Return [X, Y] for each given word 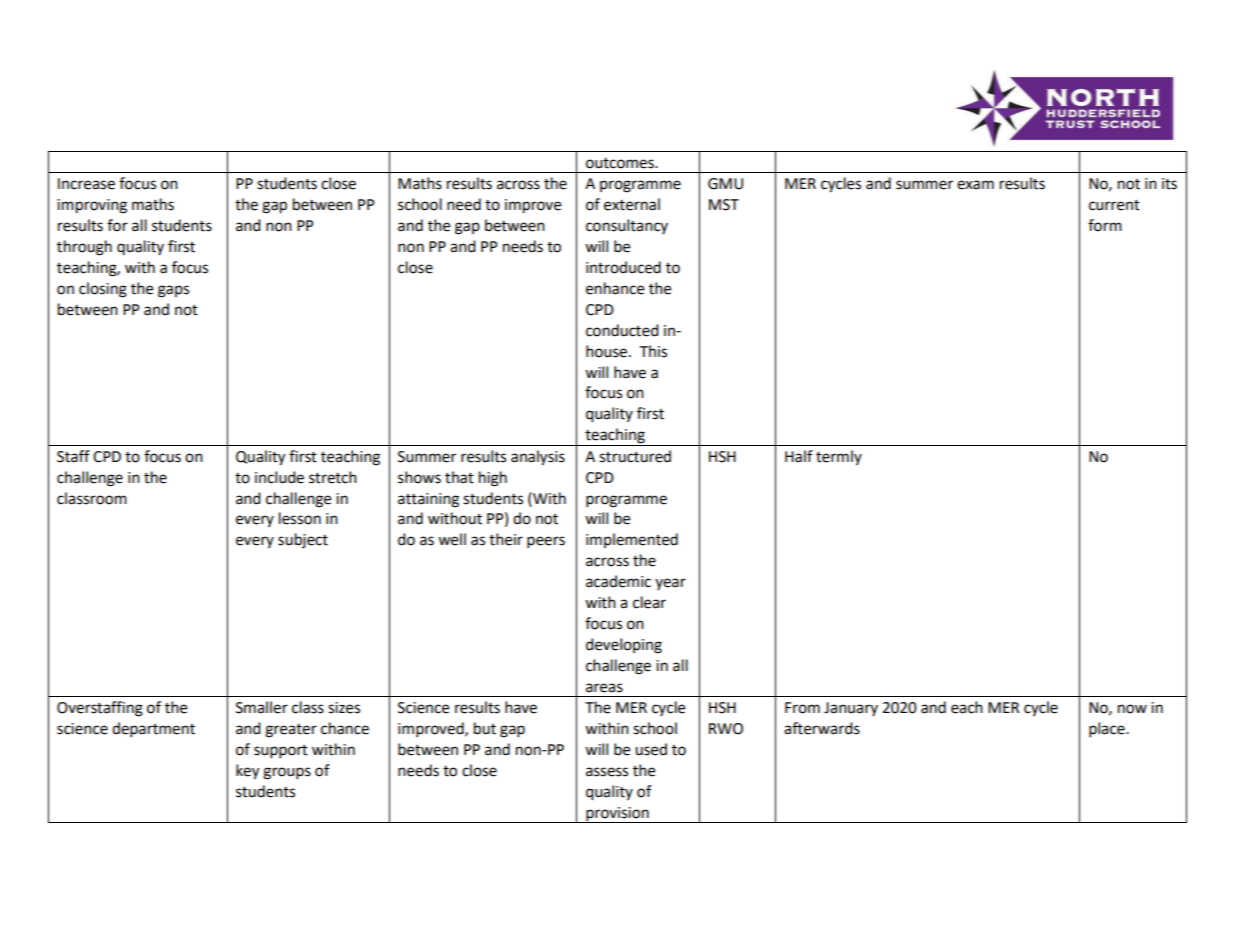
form [1105, 225]
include [279, 477]
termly [839, 457]
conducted [622, 330]
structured [635, 456]
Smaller [262, 707]
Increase [86, 184]
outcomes [621, 163]
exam [975, 185]
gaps [173, 291]
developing [624, 646]
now [1132, 709]
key [247, 772]
